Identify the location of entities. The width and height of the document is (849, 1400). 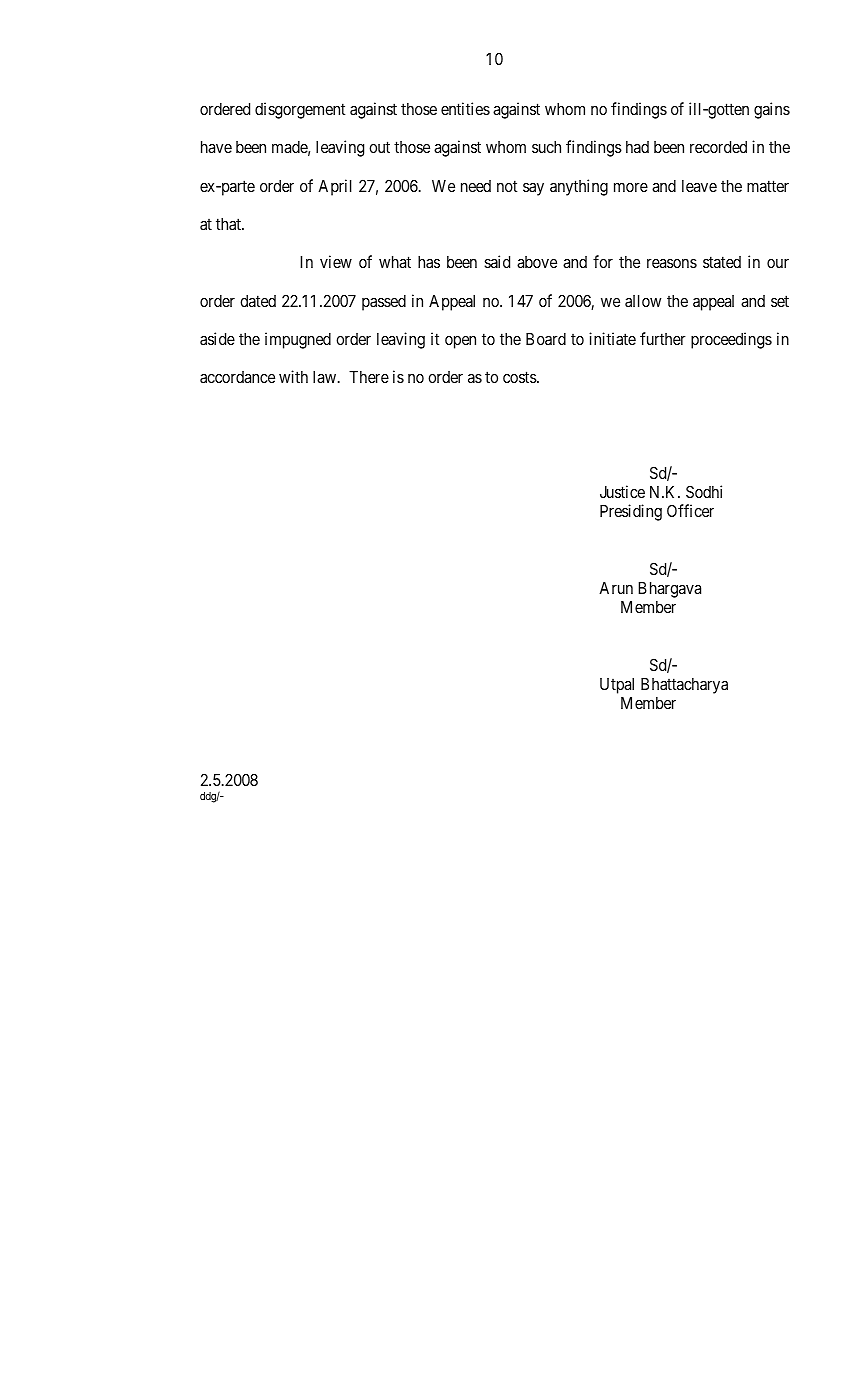
(465, 108).
